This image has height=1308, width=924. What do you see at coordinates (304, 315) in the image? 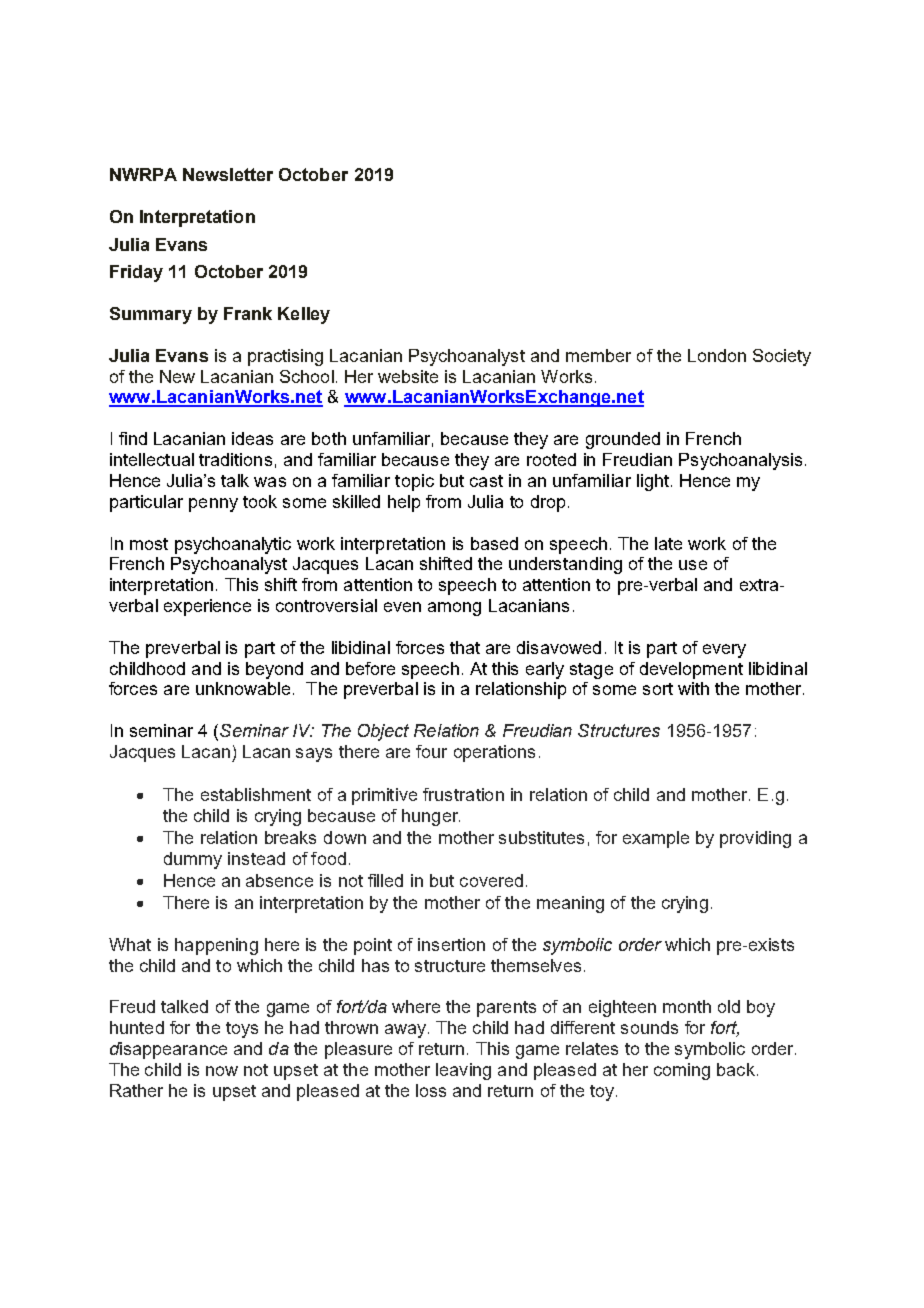
I see `Kelley` at bounding box center [304, 315].
